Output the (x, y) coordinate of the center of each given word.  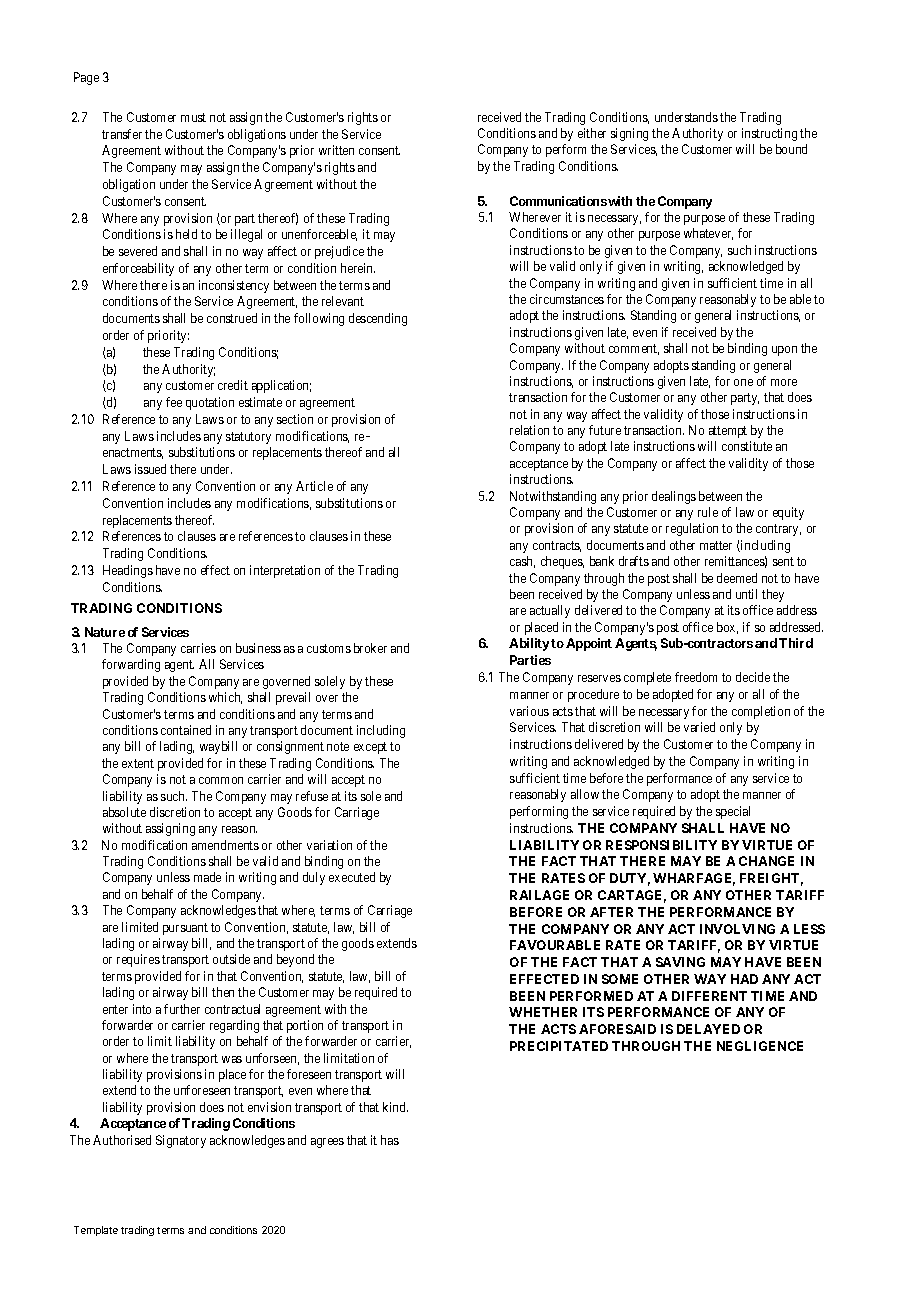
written (336, 150)
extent (138, 763)
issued (150, 469)
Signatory (181, 1141)
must (193, 117)
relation (529, 430)
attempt (728, 432)
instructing (769, 134)
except (370, 748)
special (733, 812)
